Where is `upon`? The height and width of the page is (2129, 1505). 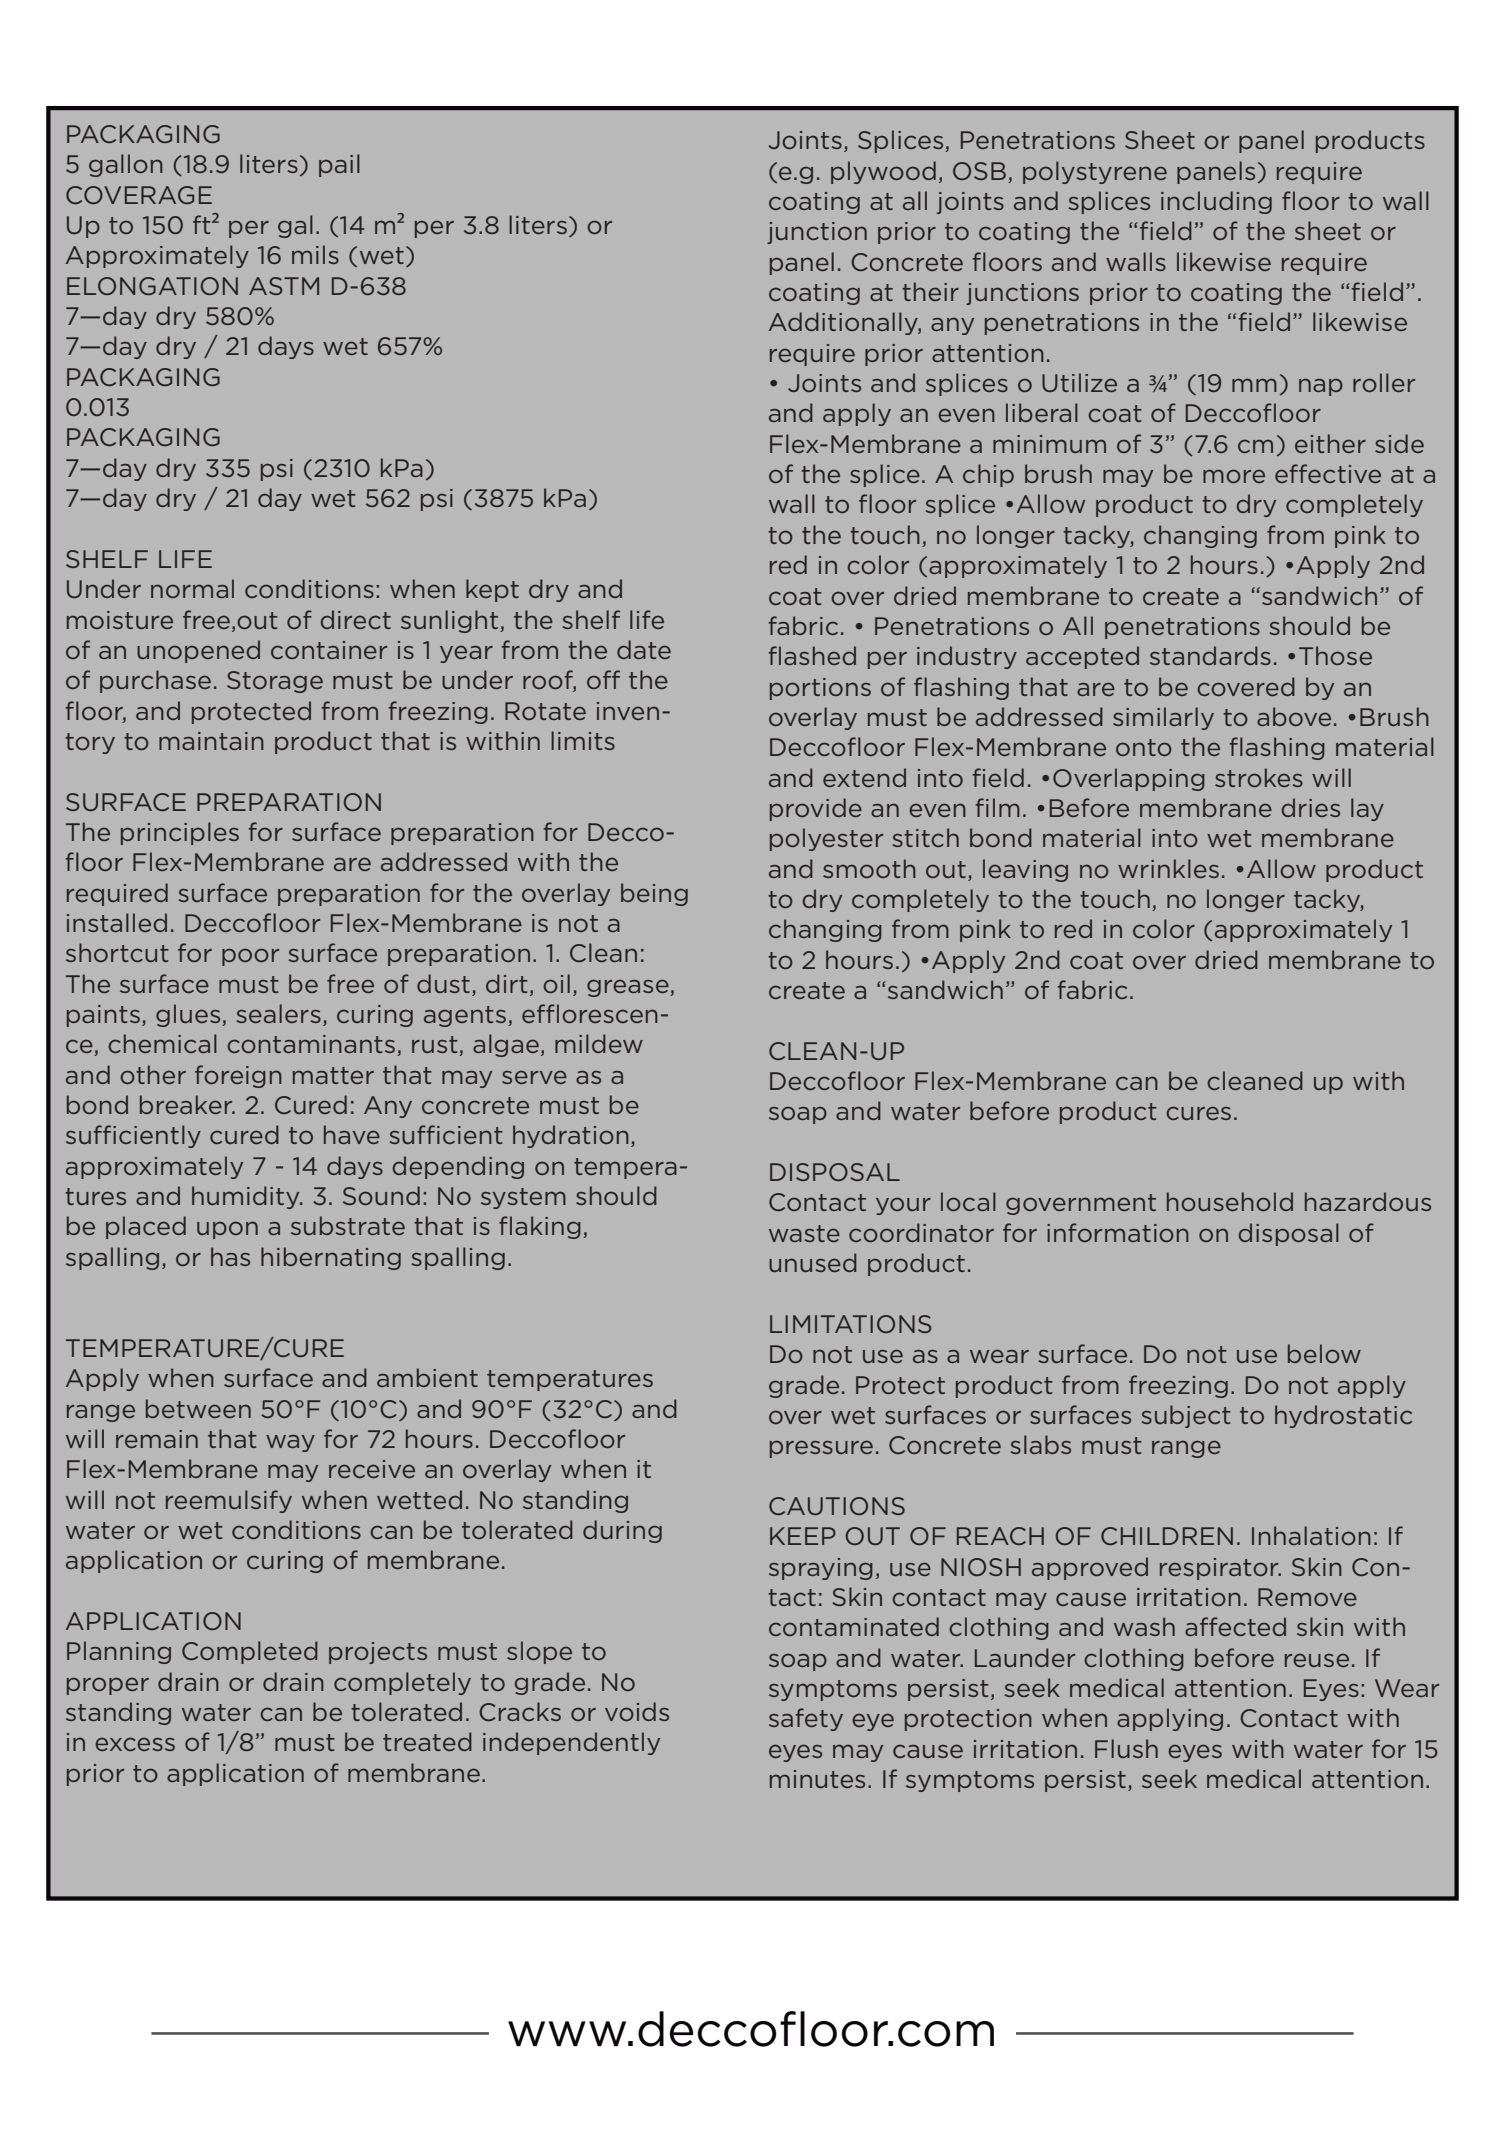 upon is located at coordinates (227, 1230).
